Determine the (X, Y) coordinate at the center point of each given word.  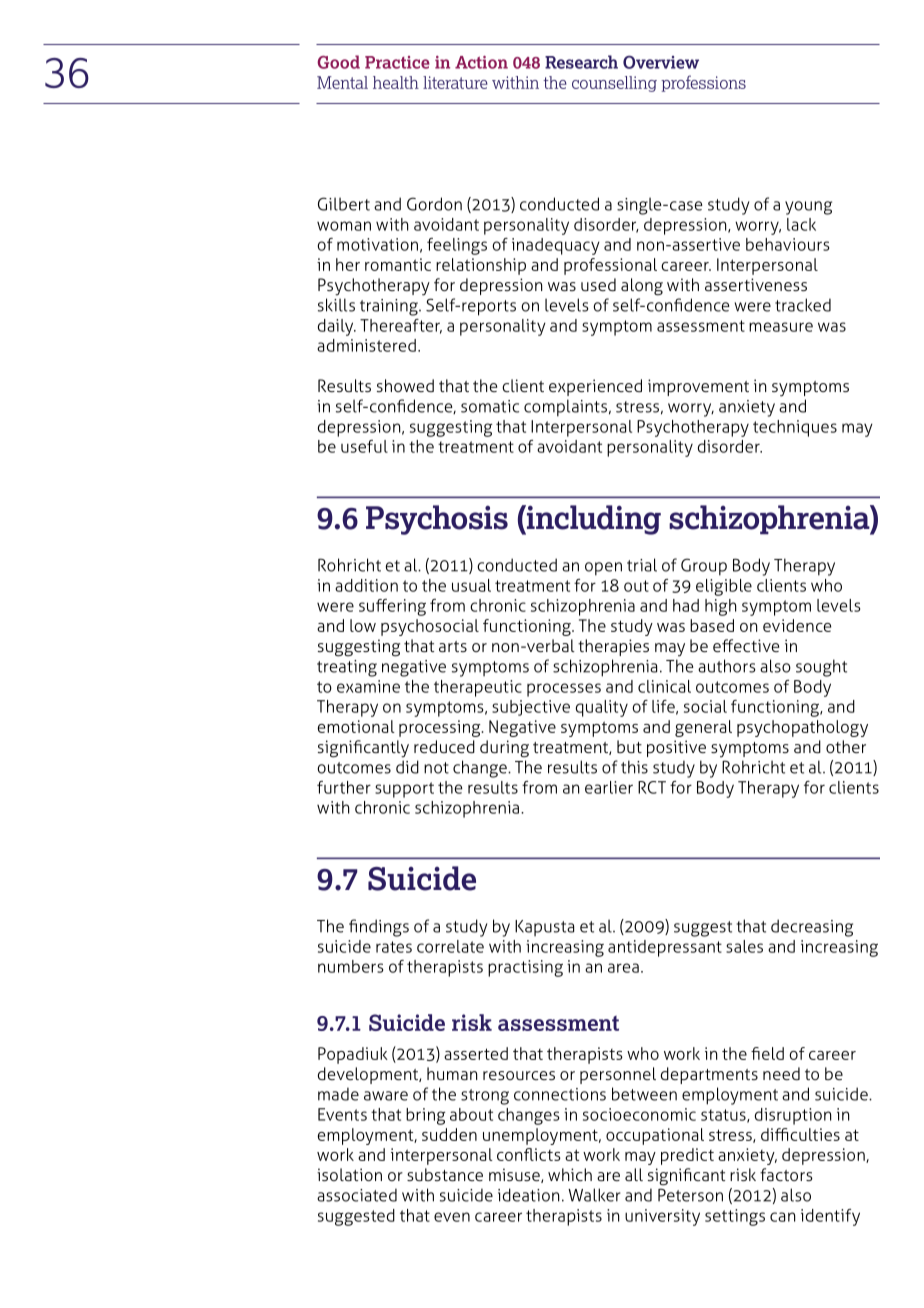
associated (357, 1195)
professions (703, 83)
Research (581, 62)
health (396, 82)
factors (786, 1174)
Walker (594, 1195)
